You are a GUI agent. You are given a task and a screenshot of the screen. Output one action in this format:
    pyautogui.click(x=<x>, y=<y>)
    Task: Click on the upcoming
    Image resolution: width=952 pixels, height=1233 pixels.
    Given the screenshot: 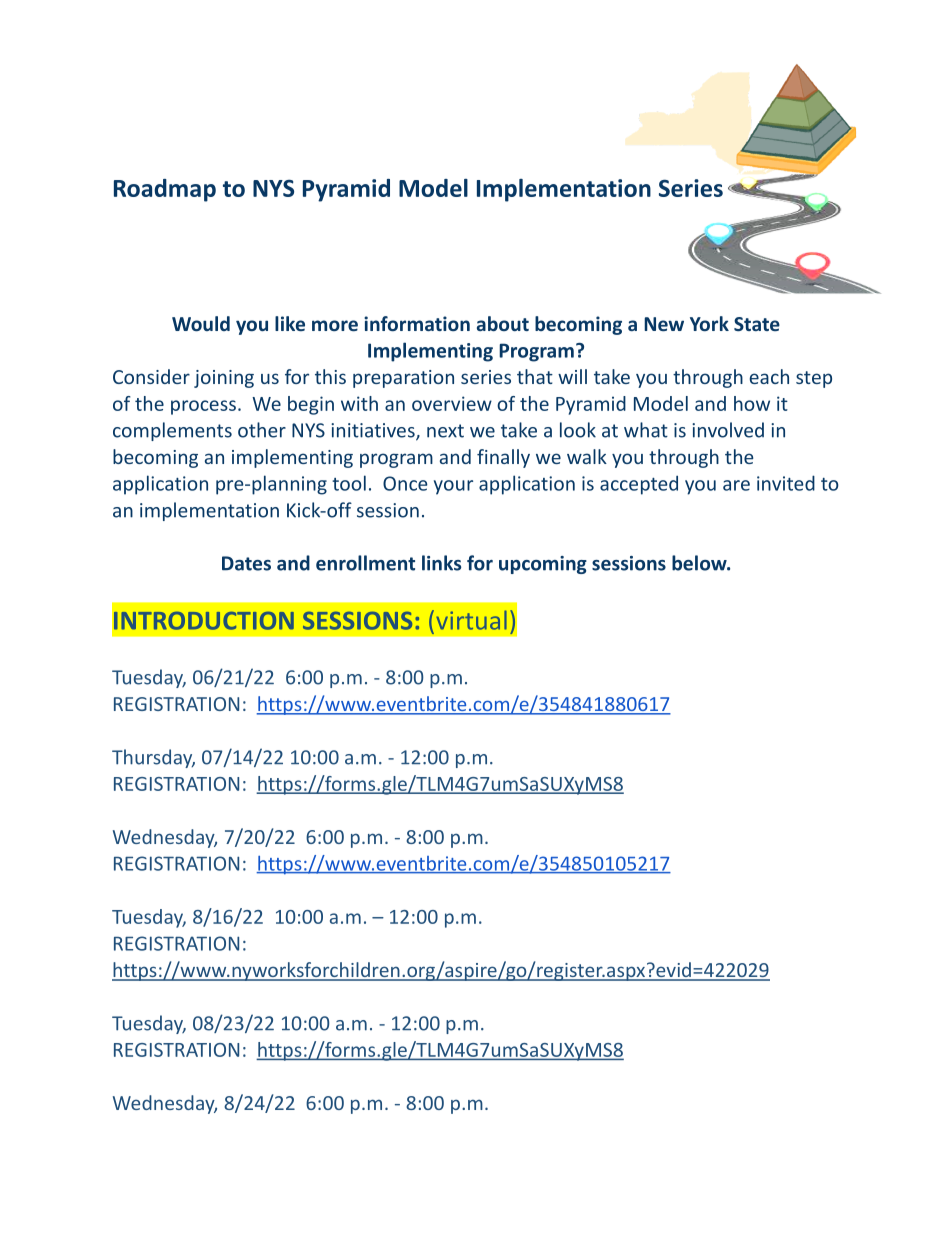 What is the action you would take?
    pyautogui.click(x=543, y=565)
